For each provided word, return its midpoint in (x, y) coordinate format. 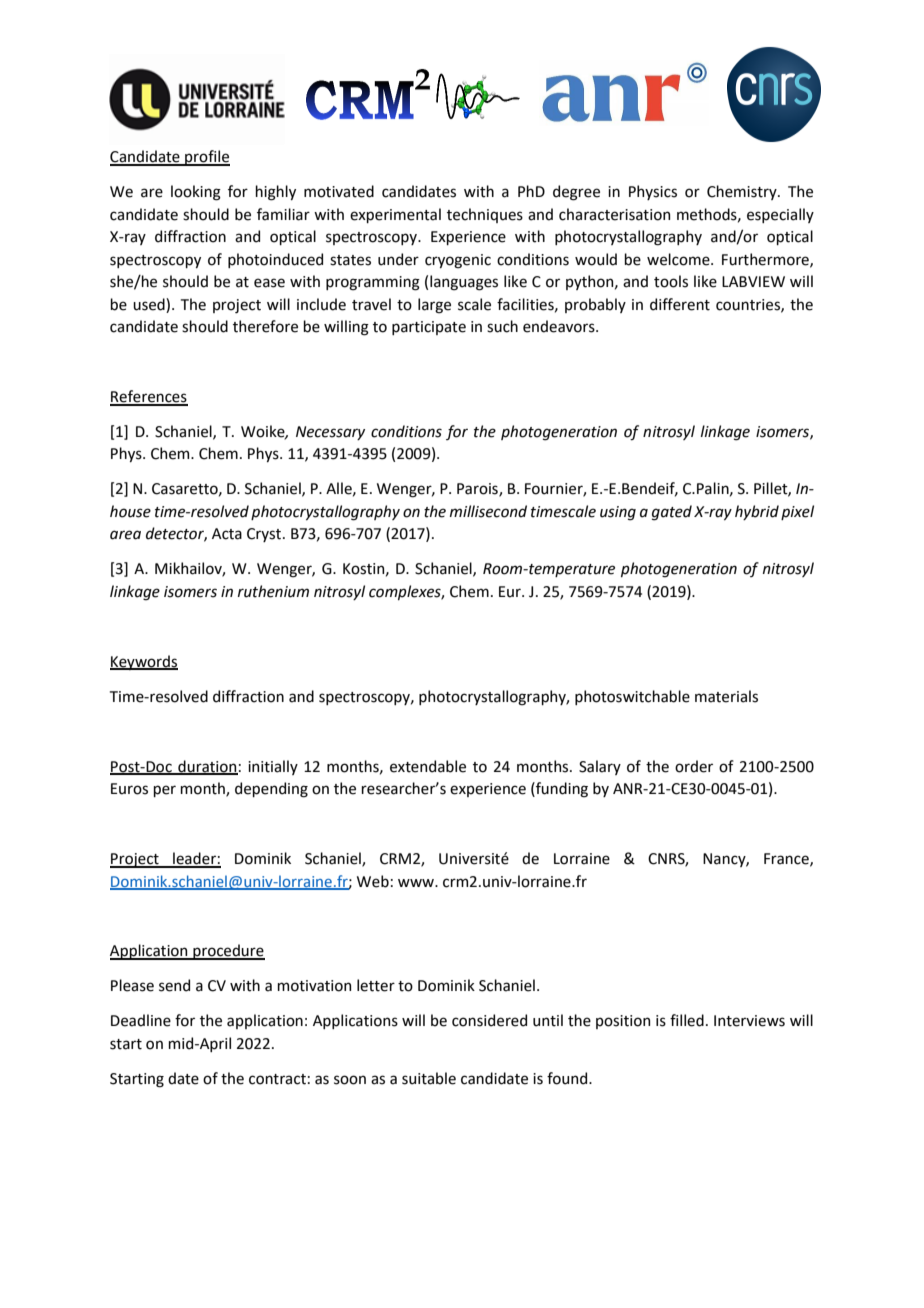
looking (196, 193)
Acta (227, 534)
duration (207, 767)
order (694, 766)
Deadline (141, 1020)
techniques (485, 215)
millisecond (488, 511)
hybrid (757, 512)
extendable (428, 766)
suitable (429, 1078)
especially (780, 215)
